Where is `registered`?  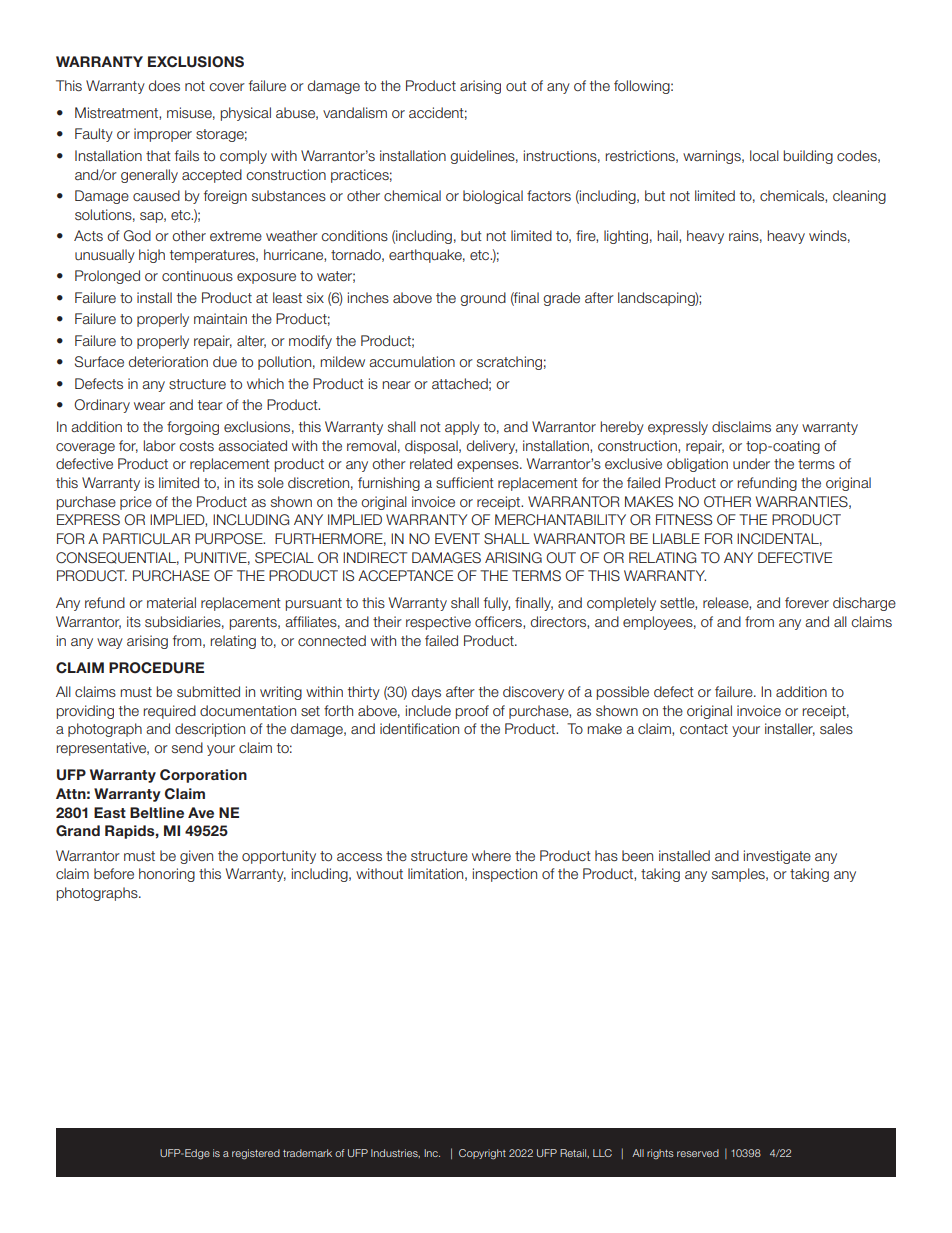 registered is located at coordinates (256, 1154).
